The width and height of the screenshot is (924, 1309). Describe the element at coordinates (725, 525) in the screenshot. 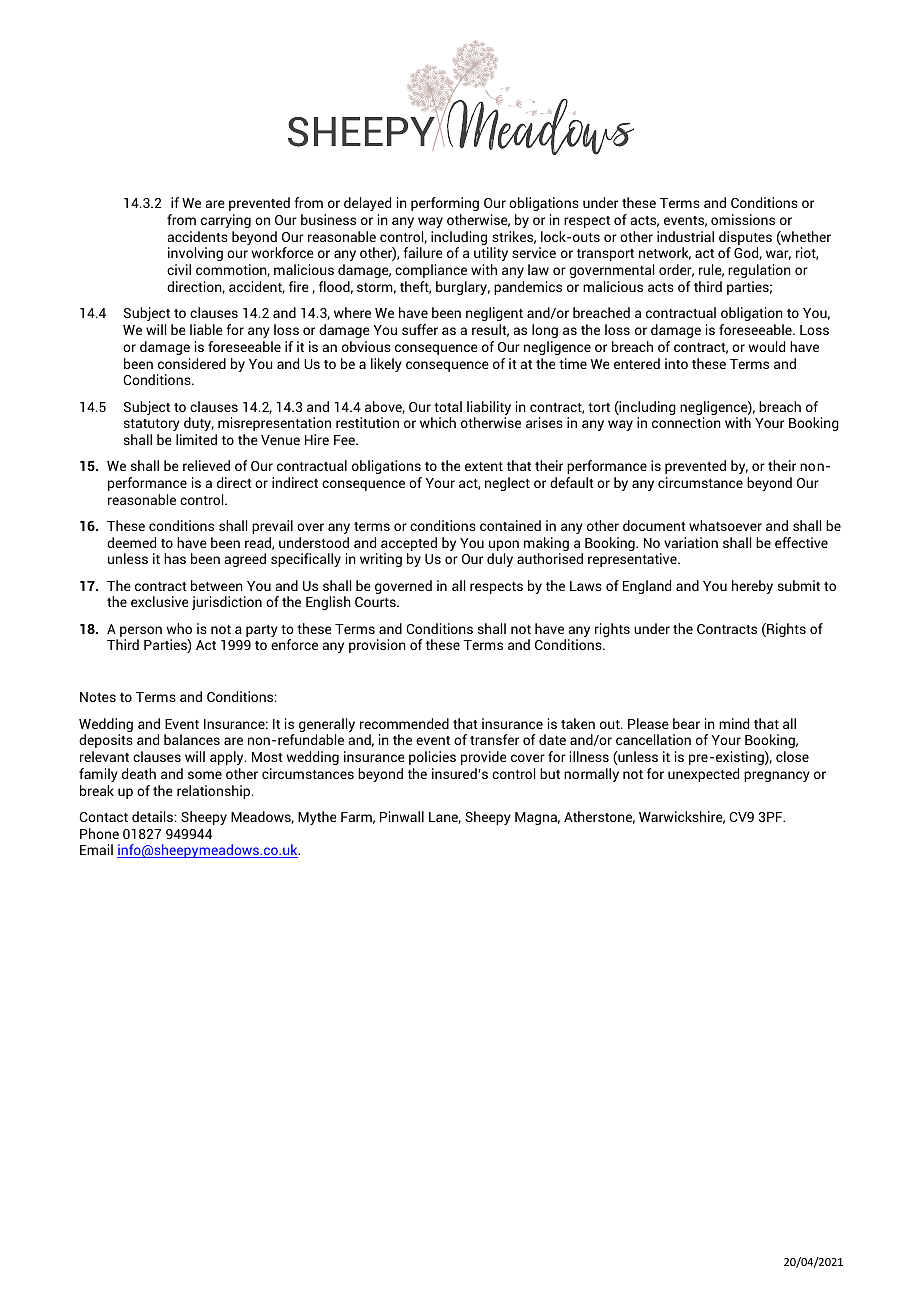

I see `whatsoever` at that location.
